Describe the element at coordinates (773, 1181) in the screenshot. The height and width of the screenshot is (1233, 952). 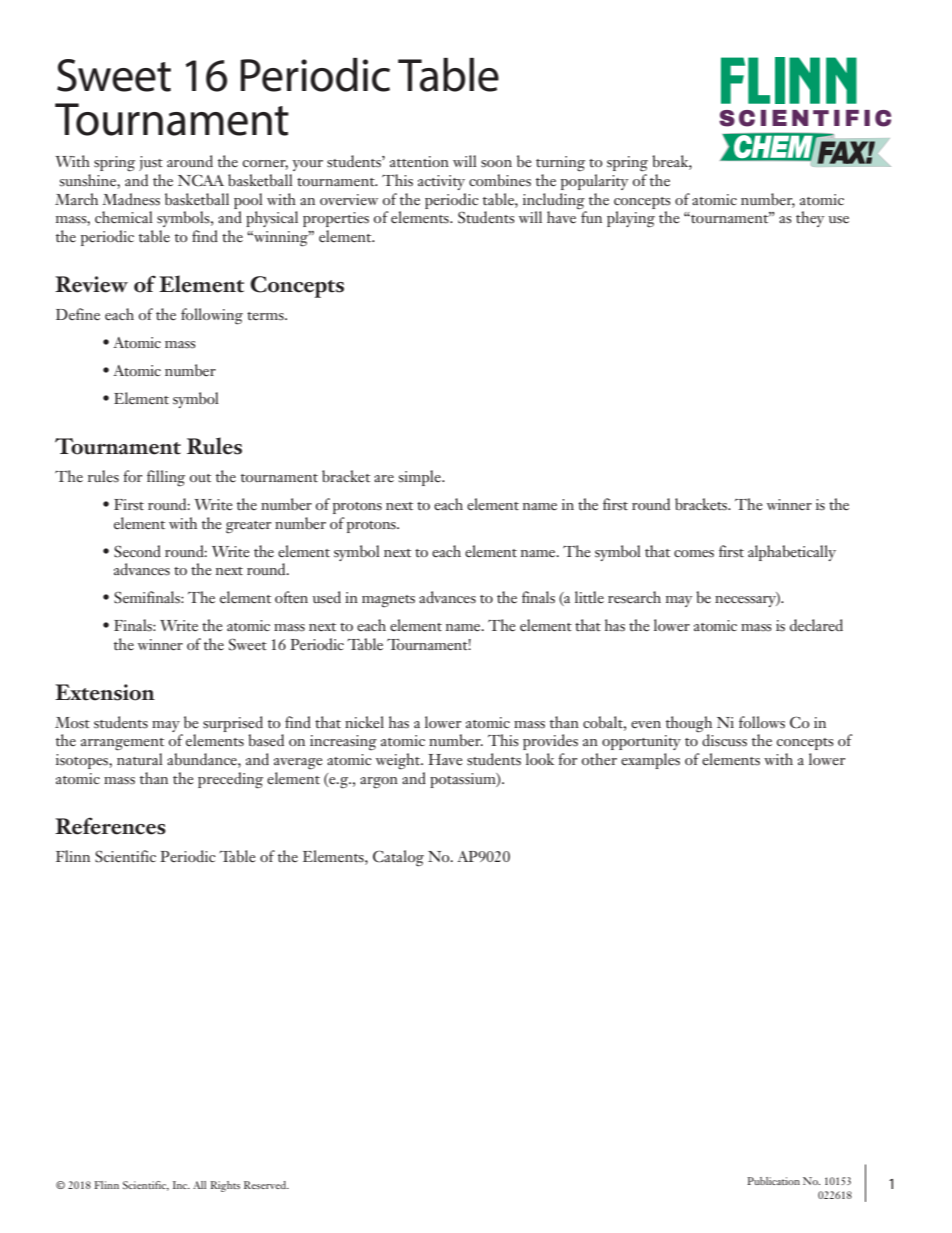
I see `Publication` at that location.
